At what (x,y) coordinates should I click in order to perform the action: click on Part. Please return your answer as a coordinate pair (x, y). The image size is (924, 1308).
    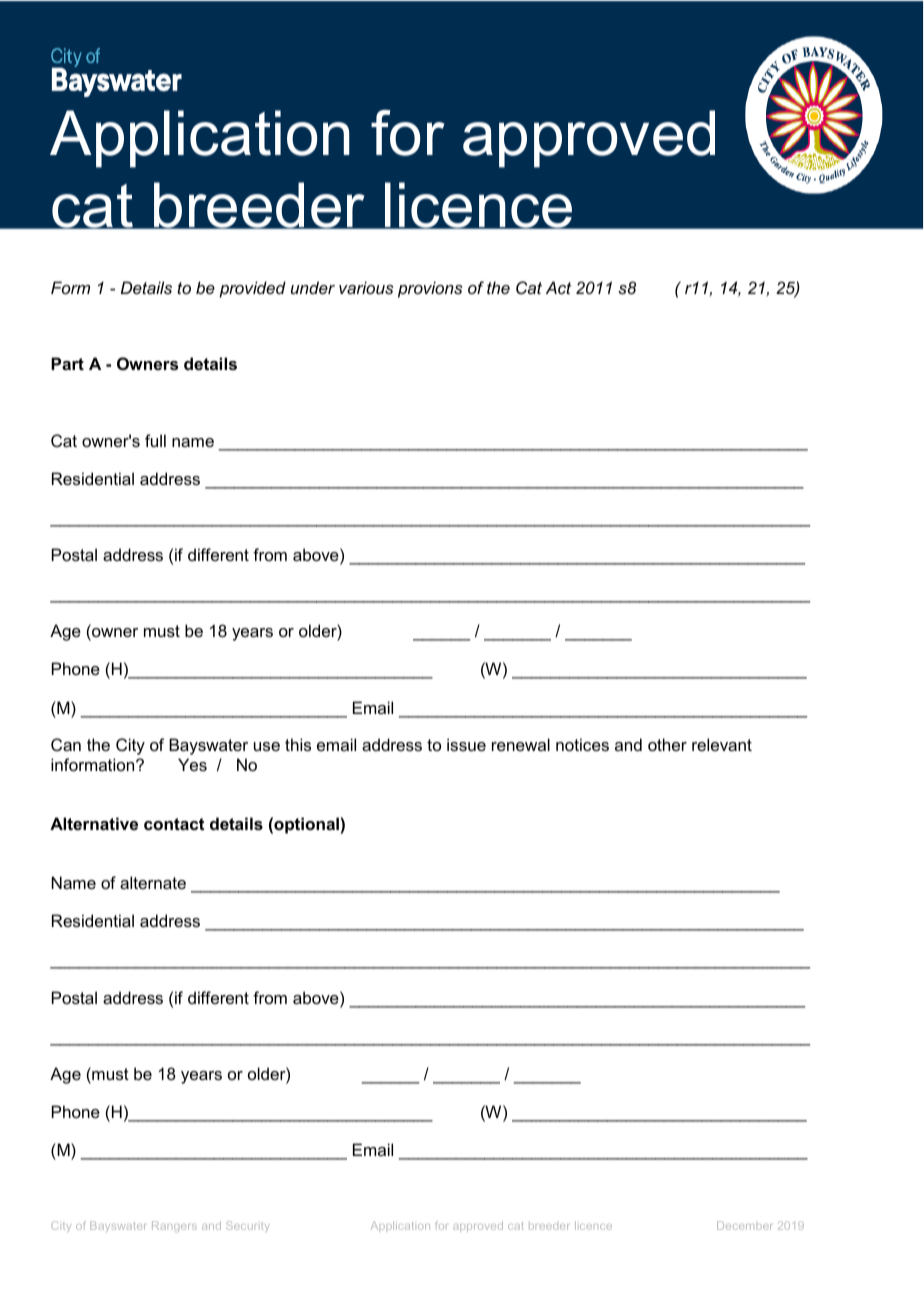
    Looking at the image, I should click on (67, 363).
